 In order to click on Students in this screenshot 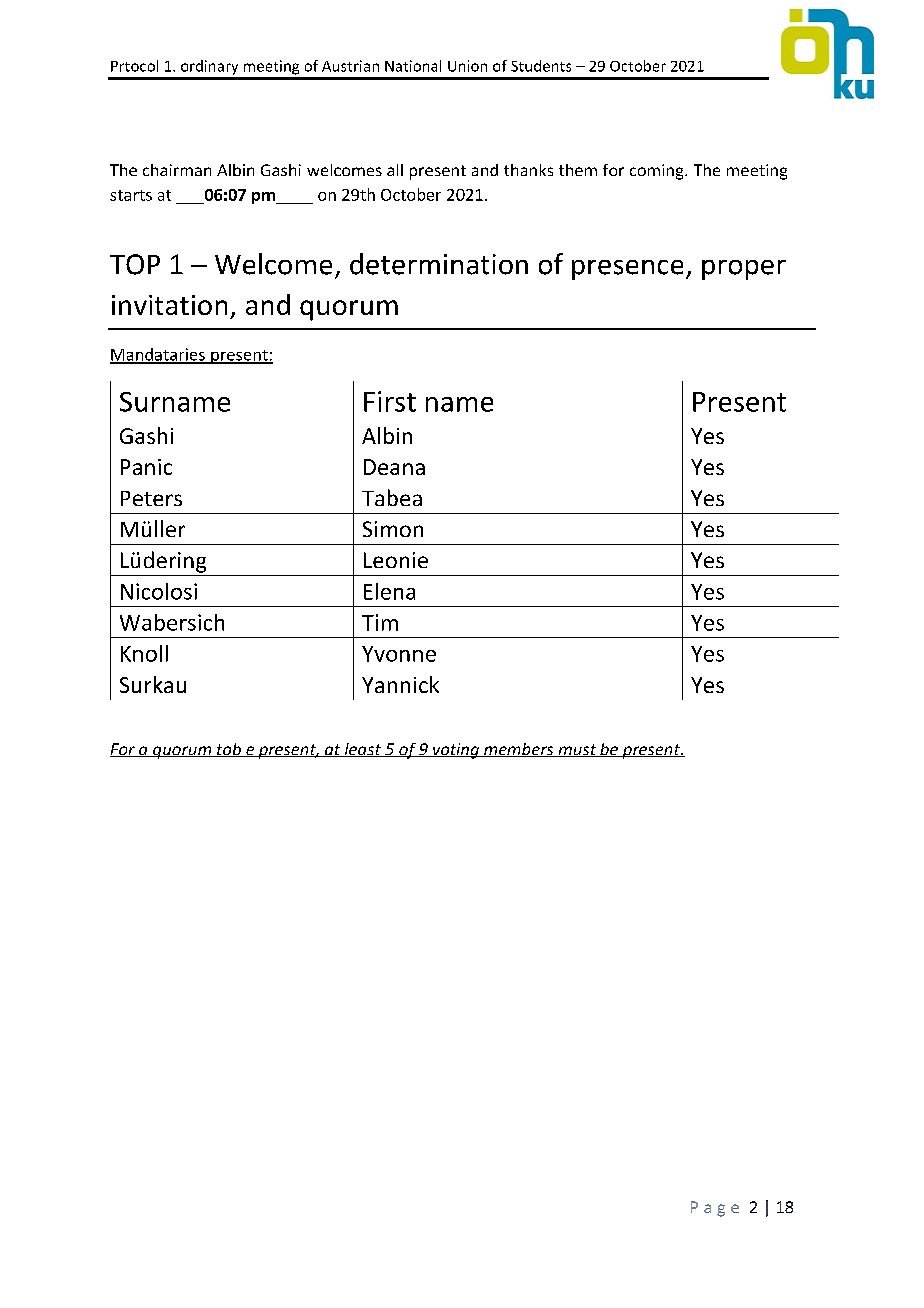, I will do `click(541, 66)`.
